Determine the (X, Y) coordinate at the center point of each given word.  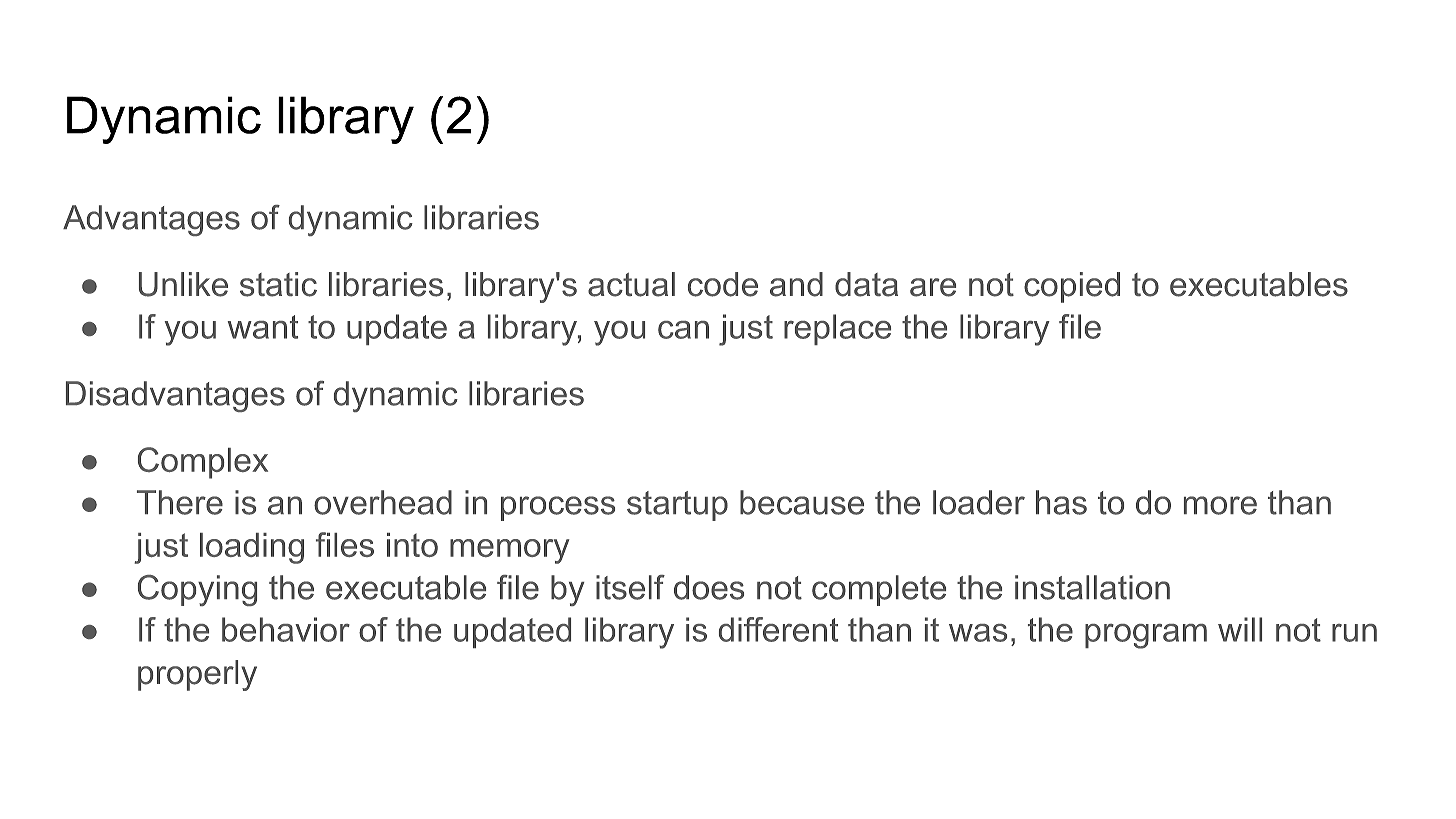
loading (252, 548)
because (802, 502)
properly (197, 675)
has (1061, 502)
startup (677, 506)
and (796, 284)
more (1220, 505)
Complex (203, 463)
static (278, 284)
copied (1072, 287)
